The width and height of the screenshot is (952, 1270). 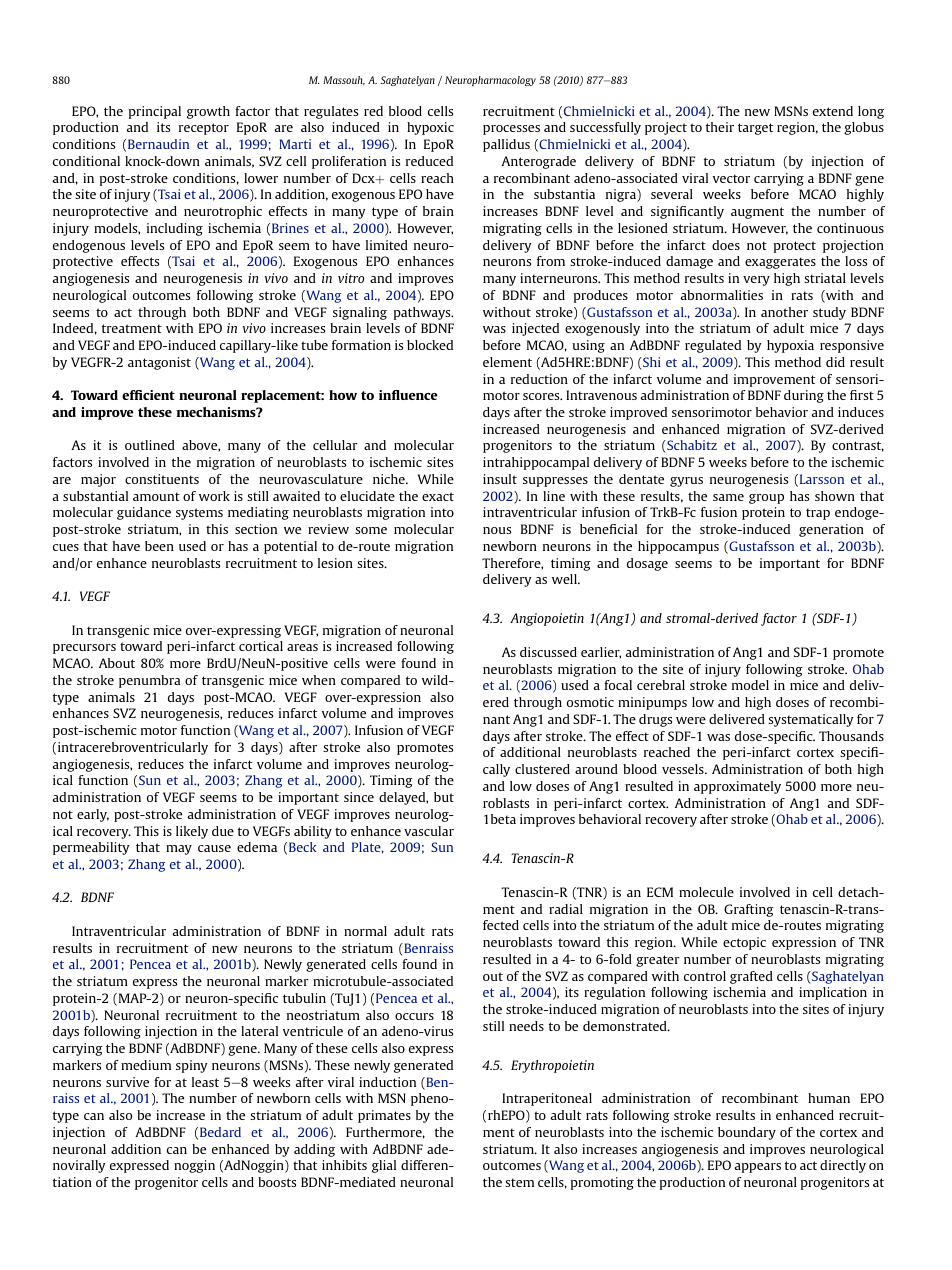 What do you see at coordinates (179, 850) in the screenshot?
I see `may` at bounding box center [179, 850].
